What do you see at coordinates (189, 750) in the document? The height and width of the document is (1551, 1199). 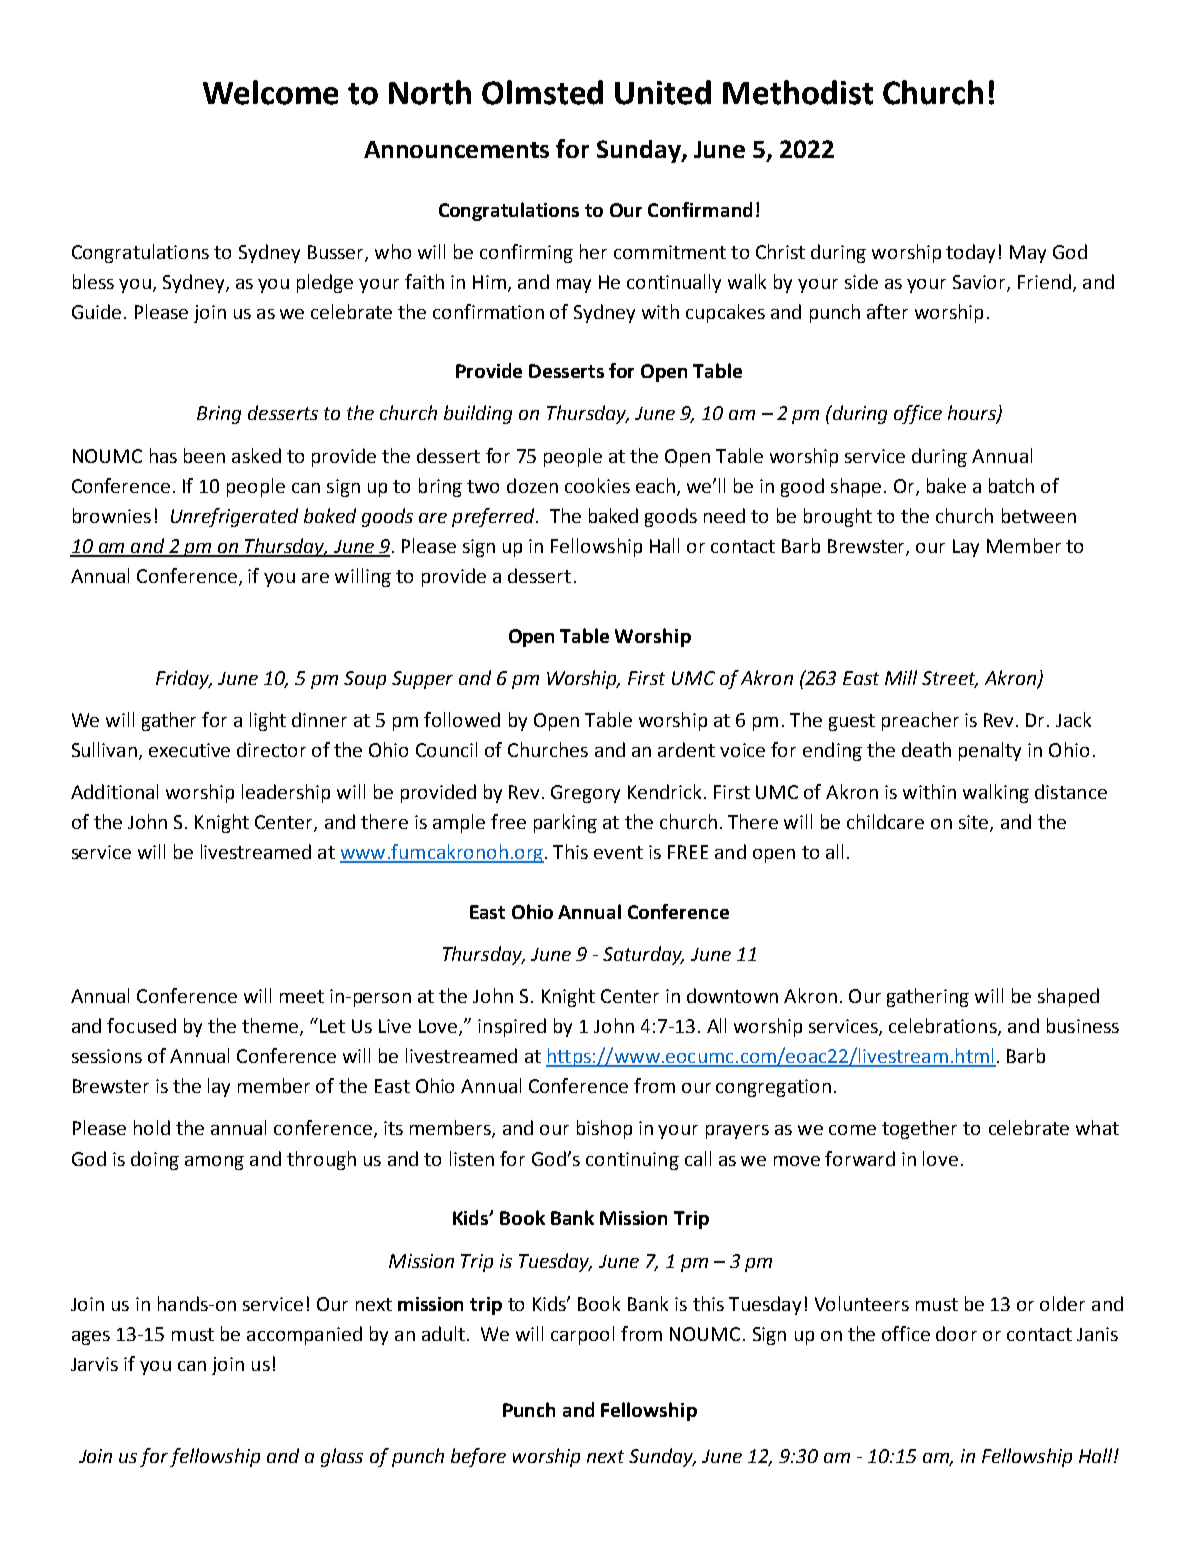 I see `executive` at bounding box center [189, 750].
